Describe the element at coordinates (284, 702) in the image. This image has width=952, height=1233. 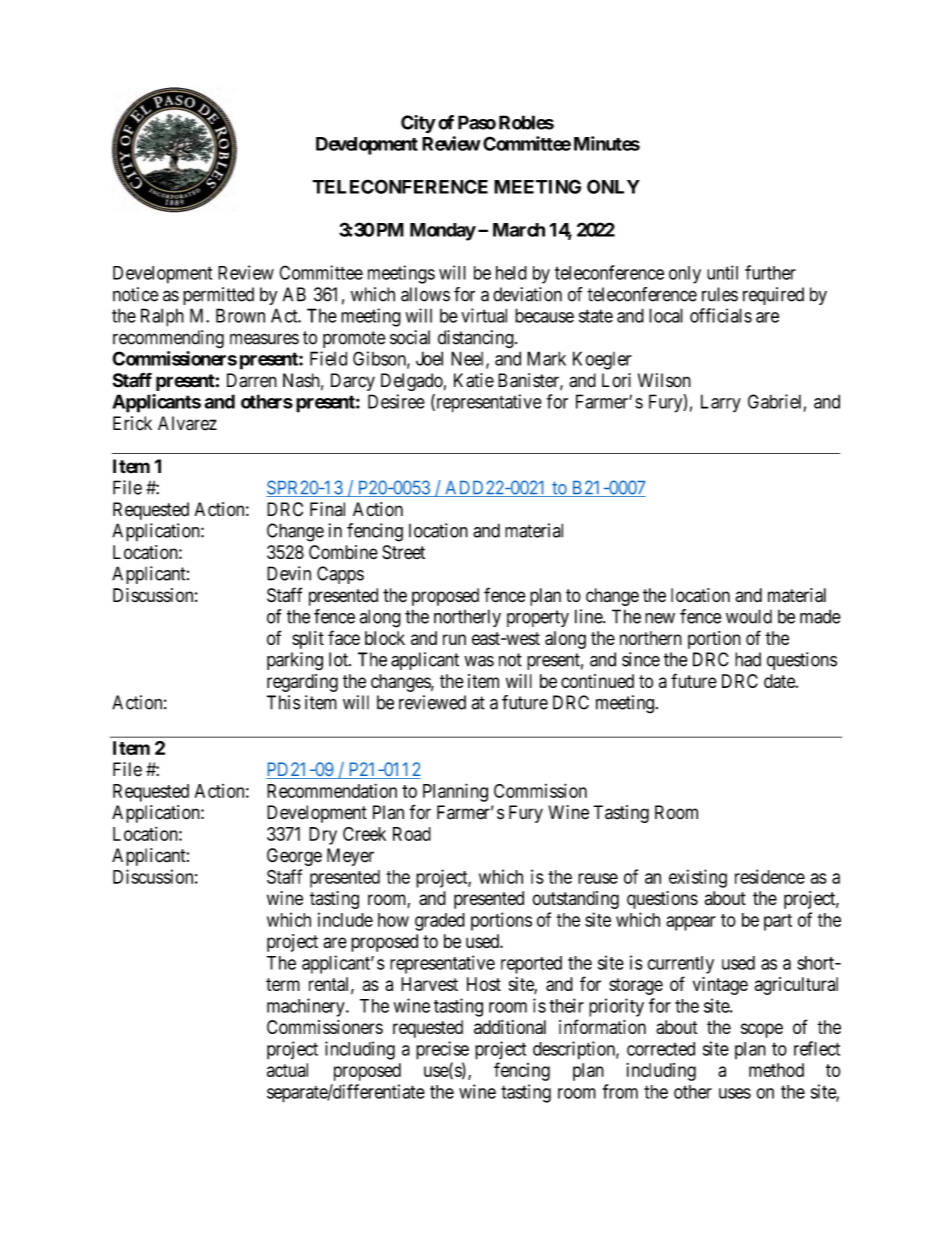
I see `This` at that location.
